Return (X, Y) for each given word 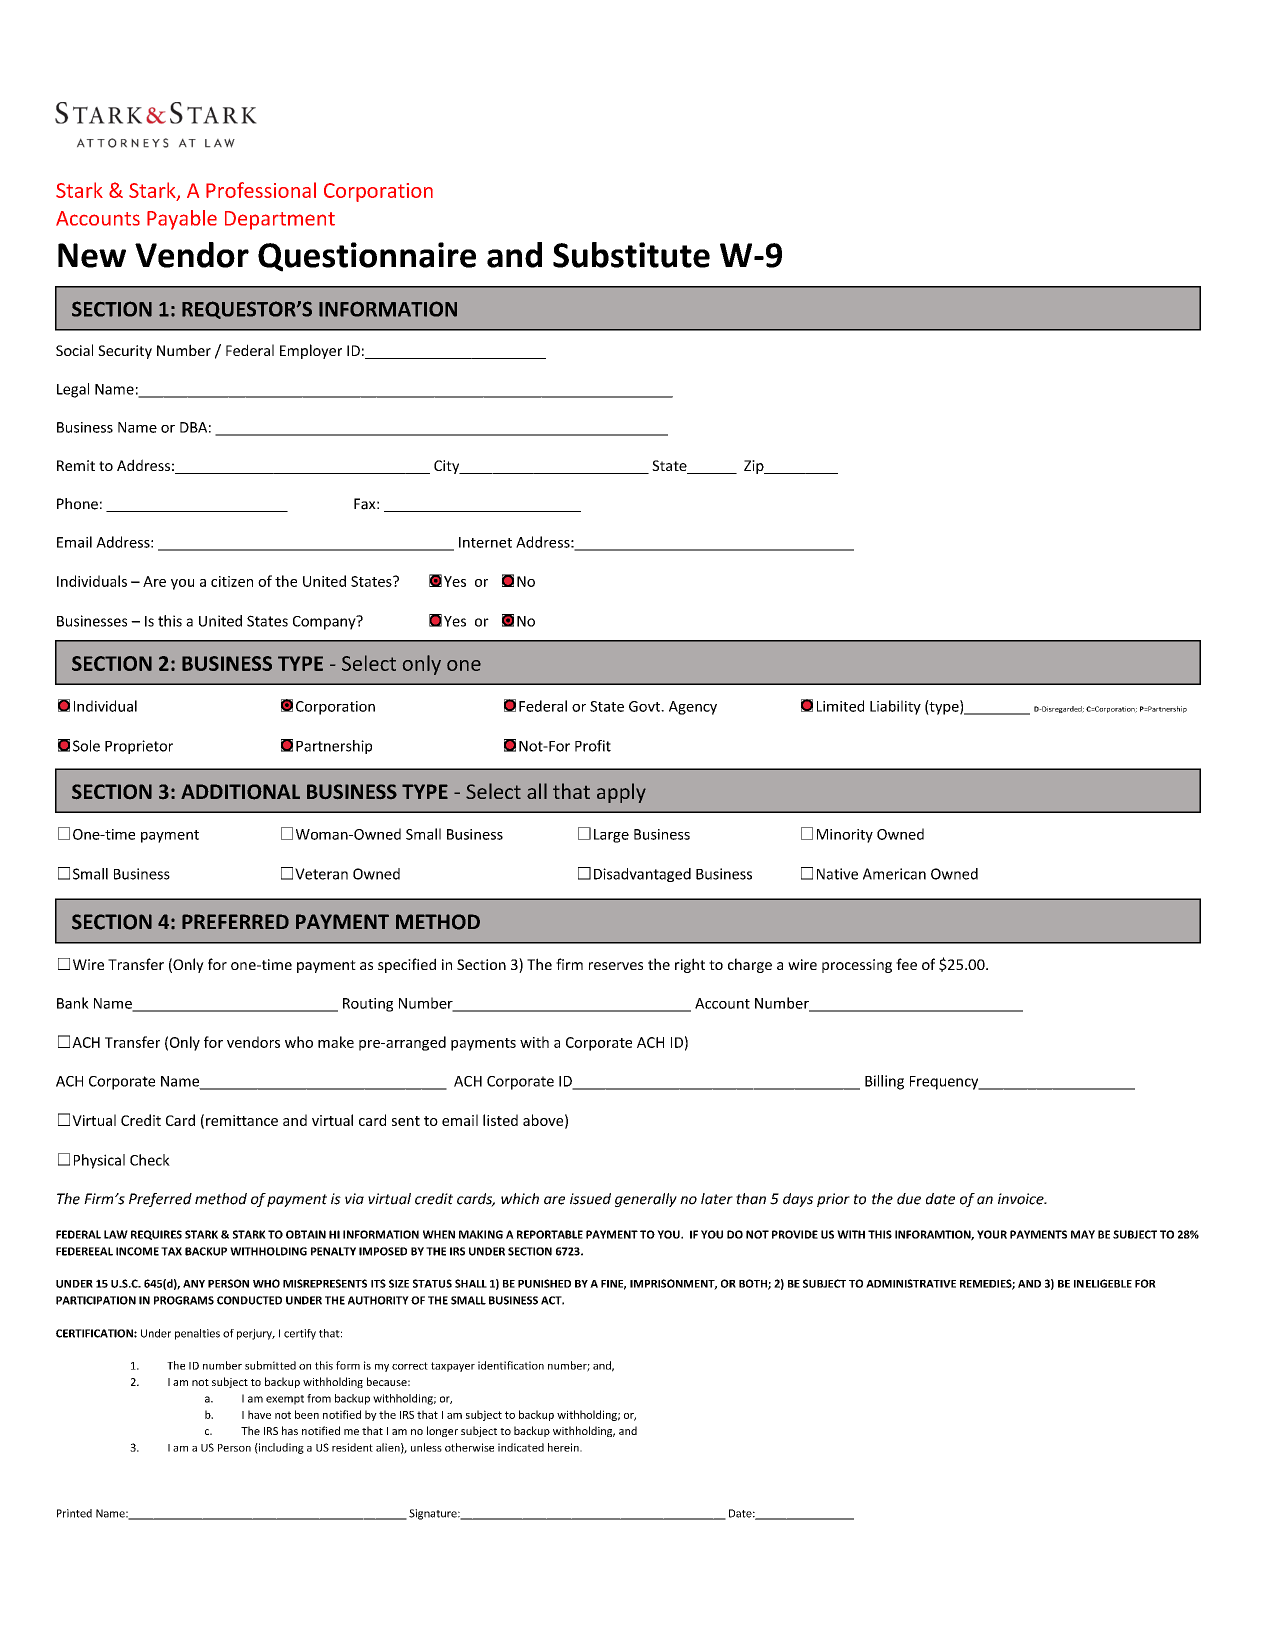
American (894, 874)
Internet (485, 542)
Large (611, 836)
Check (150, 1160)
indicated (521, 1447)
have (259, 1414)
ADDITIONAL (240, 792)
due (909, 1199)
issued (590, 1199)
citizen (232, 581)
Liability (895, 707)
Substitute (631, 255)
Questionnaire (367, 257)
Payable (182, 220)
